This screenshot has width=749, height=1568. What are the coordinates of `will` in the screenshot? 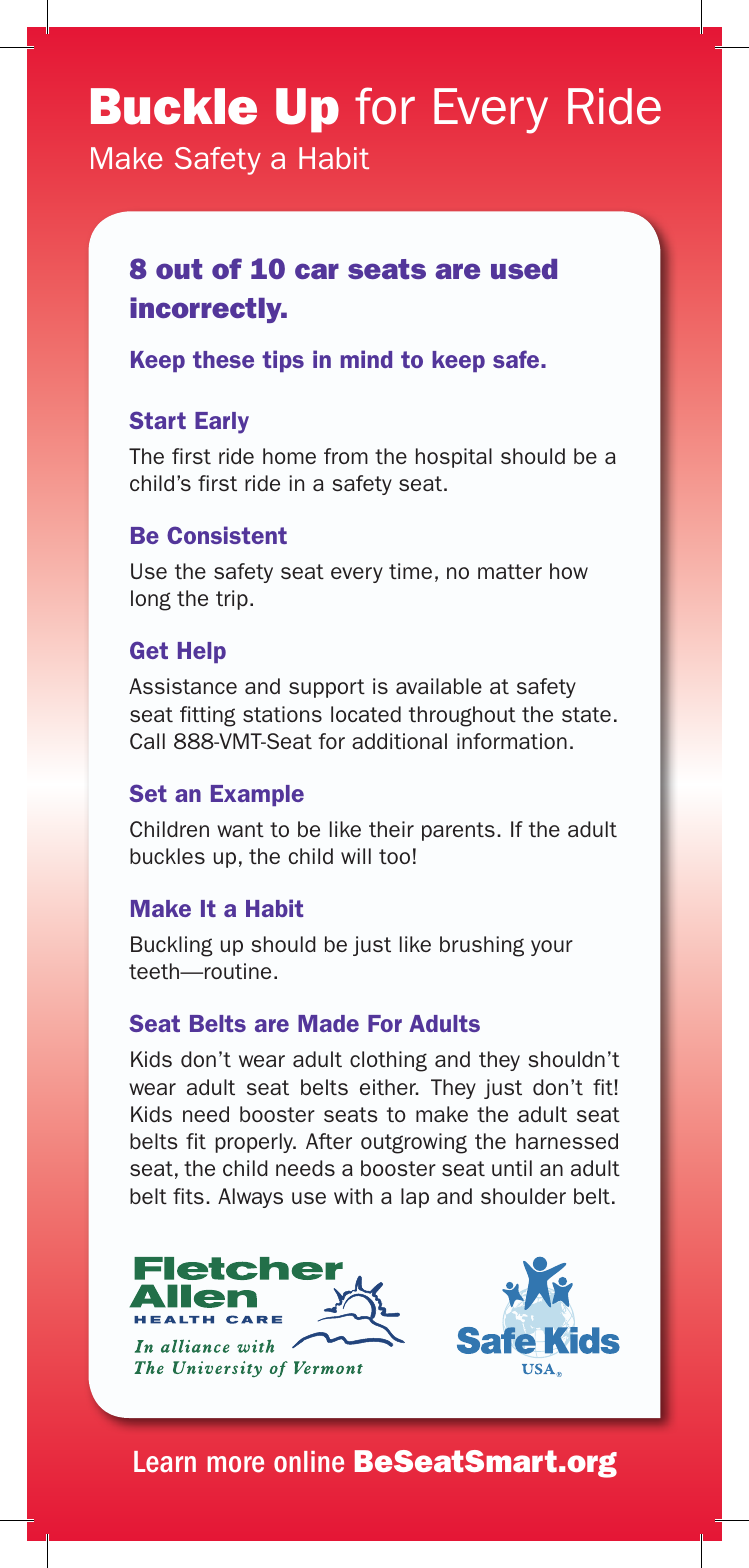 It's located at (356, 856).
